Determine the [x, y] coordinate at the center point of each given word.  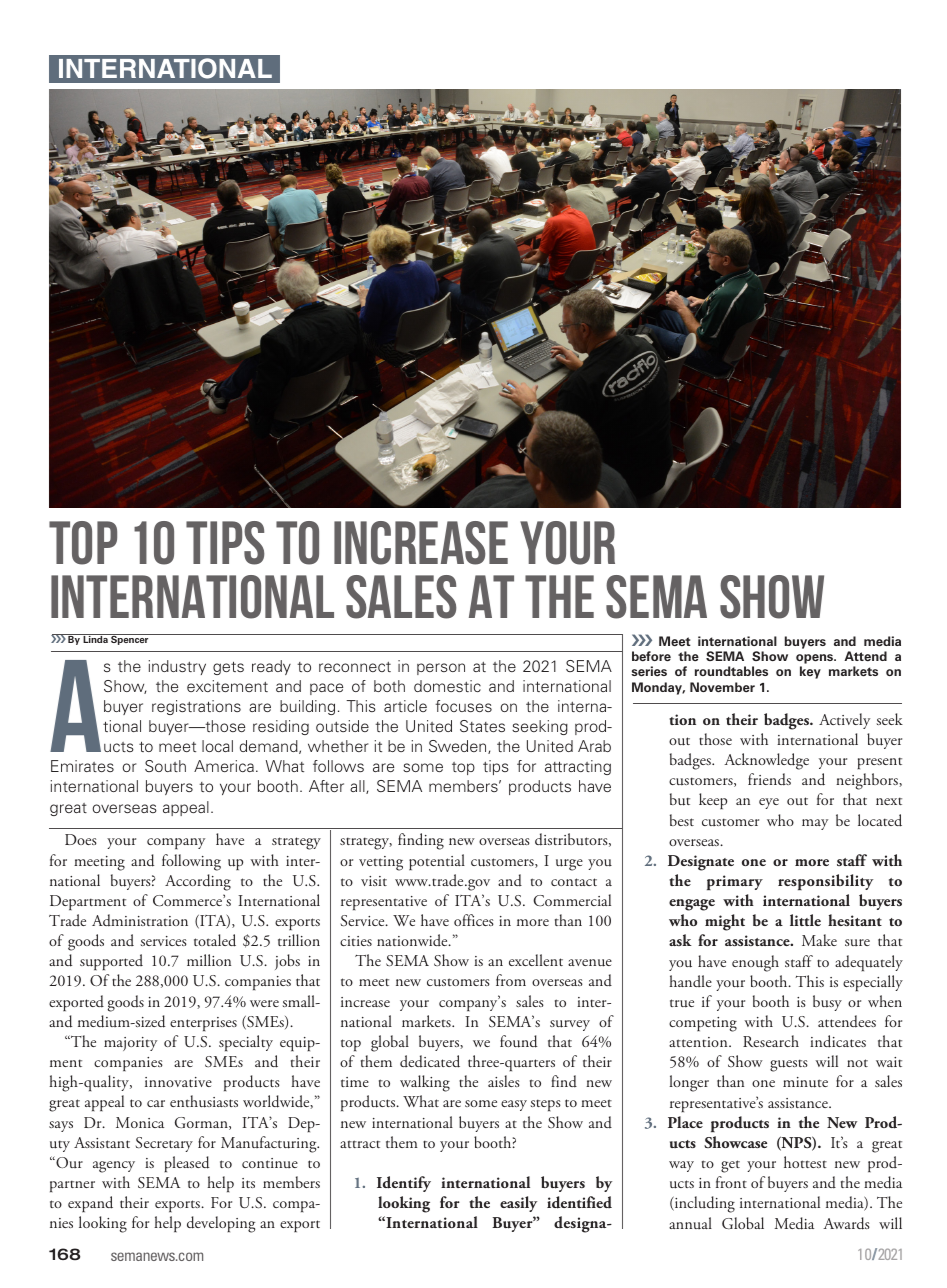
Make [819, 940]
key [810, 672]
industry [177, 667]
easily [518, 1204]
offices [474, 920]
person [441, 669]
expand [90, 1204]
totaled [215, 940]
